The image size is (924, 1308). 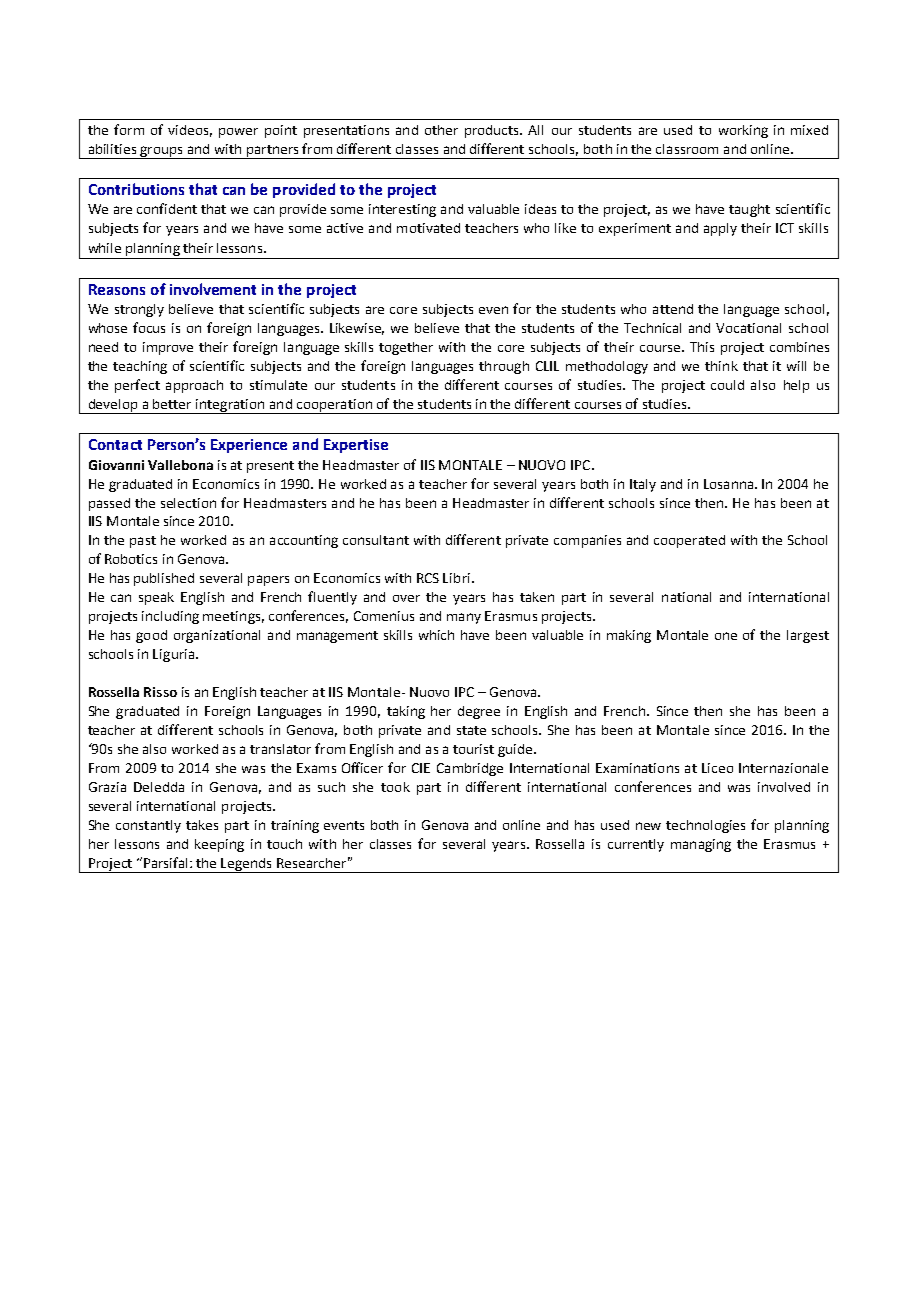 I want to click on keeping, so click(x=219, y=845).
